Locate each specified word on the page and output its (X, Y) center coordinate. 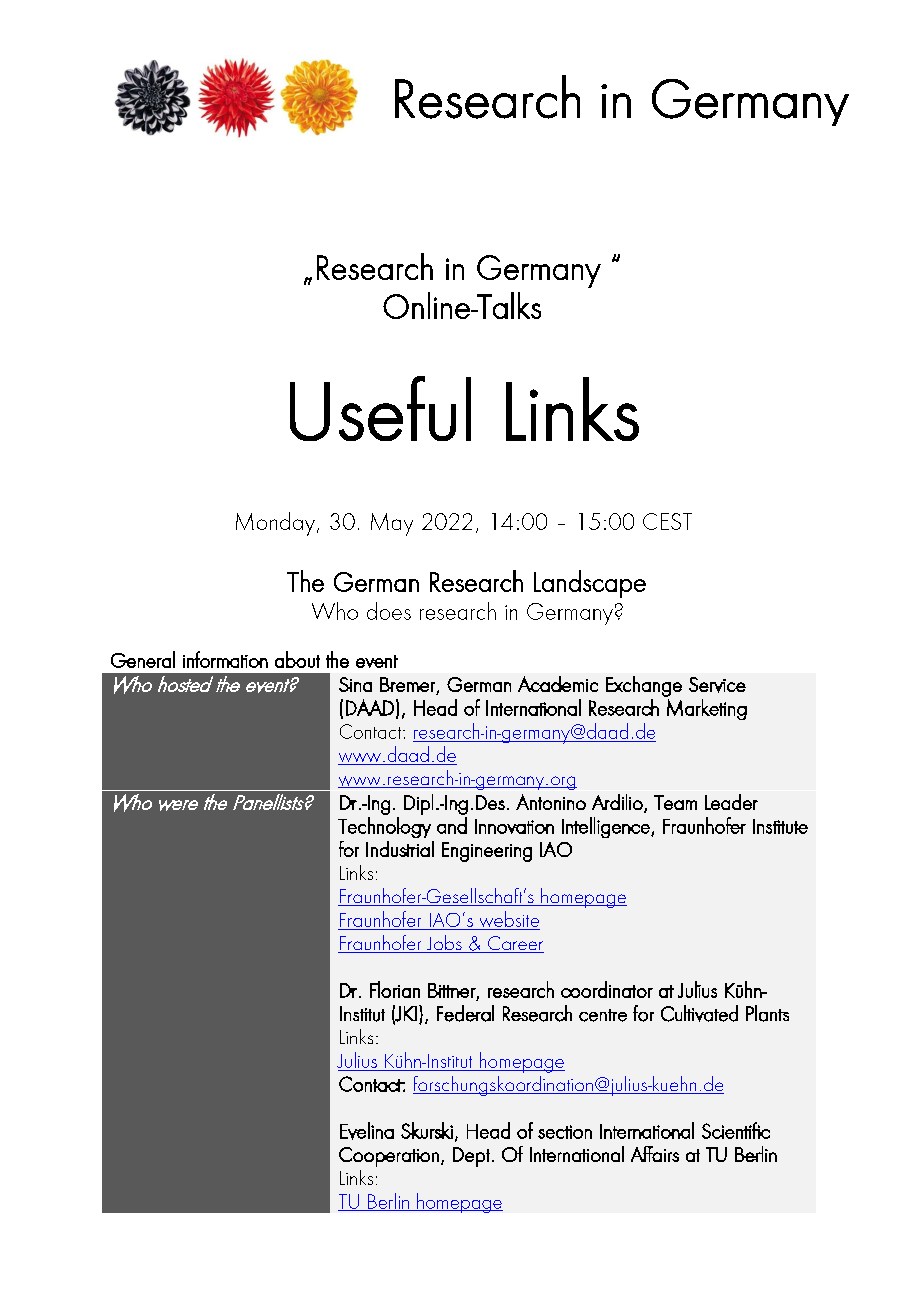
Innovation (514, 826)
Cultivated (699, 1013)
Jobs (444, 944)
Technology (384, 827)
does (389, 611)
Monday (275, 524)
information (225, 659)
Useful (380, 408)
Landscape (590, 584)
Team (675, 802)
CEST (667, 521)
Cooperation (389, 1157)
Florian (395, 989)
